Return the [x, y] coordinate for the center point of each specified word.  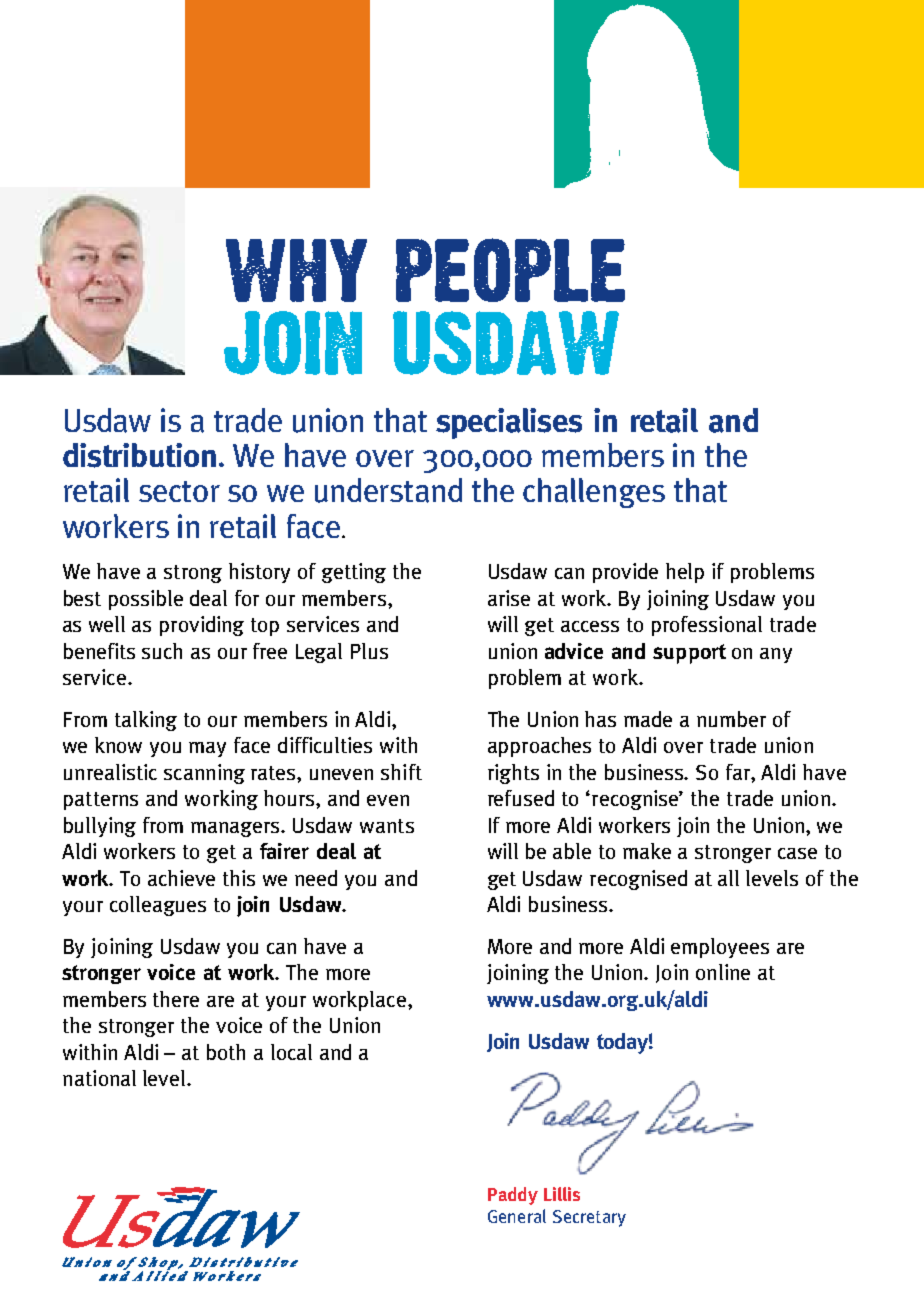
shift [401, 772]
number [731, 719]
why [296, 270]
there [176, 999]
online [723, 972]
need [316, 878]
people [510, 270]
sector [179, 491]
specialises [509, 423]
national [99, 1078]
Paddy [513, 1196]
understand [388, 490]
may [207, 749]
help [685, 573]
